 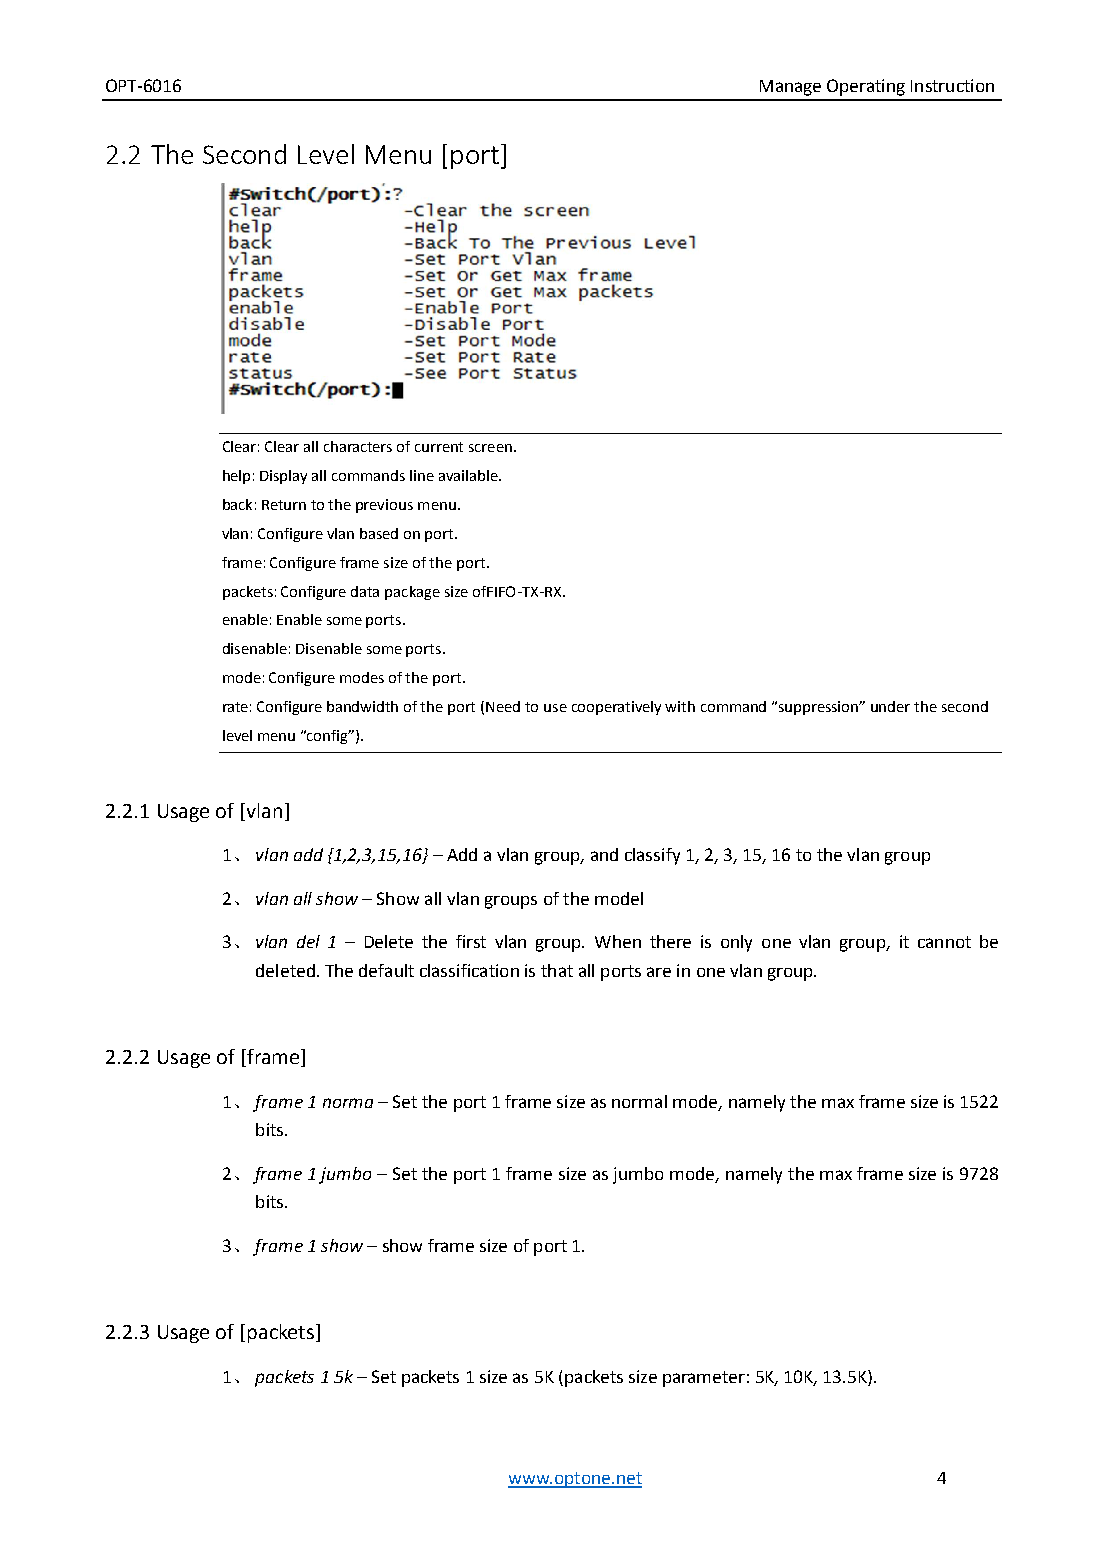 What do you see at coordinates (490, 448) in the screenshot?
I see `screen` at bounding box center [490, 448].
